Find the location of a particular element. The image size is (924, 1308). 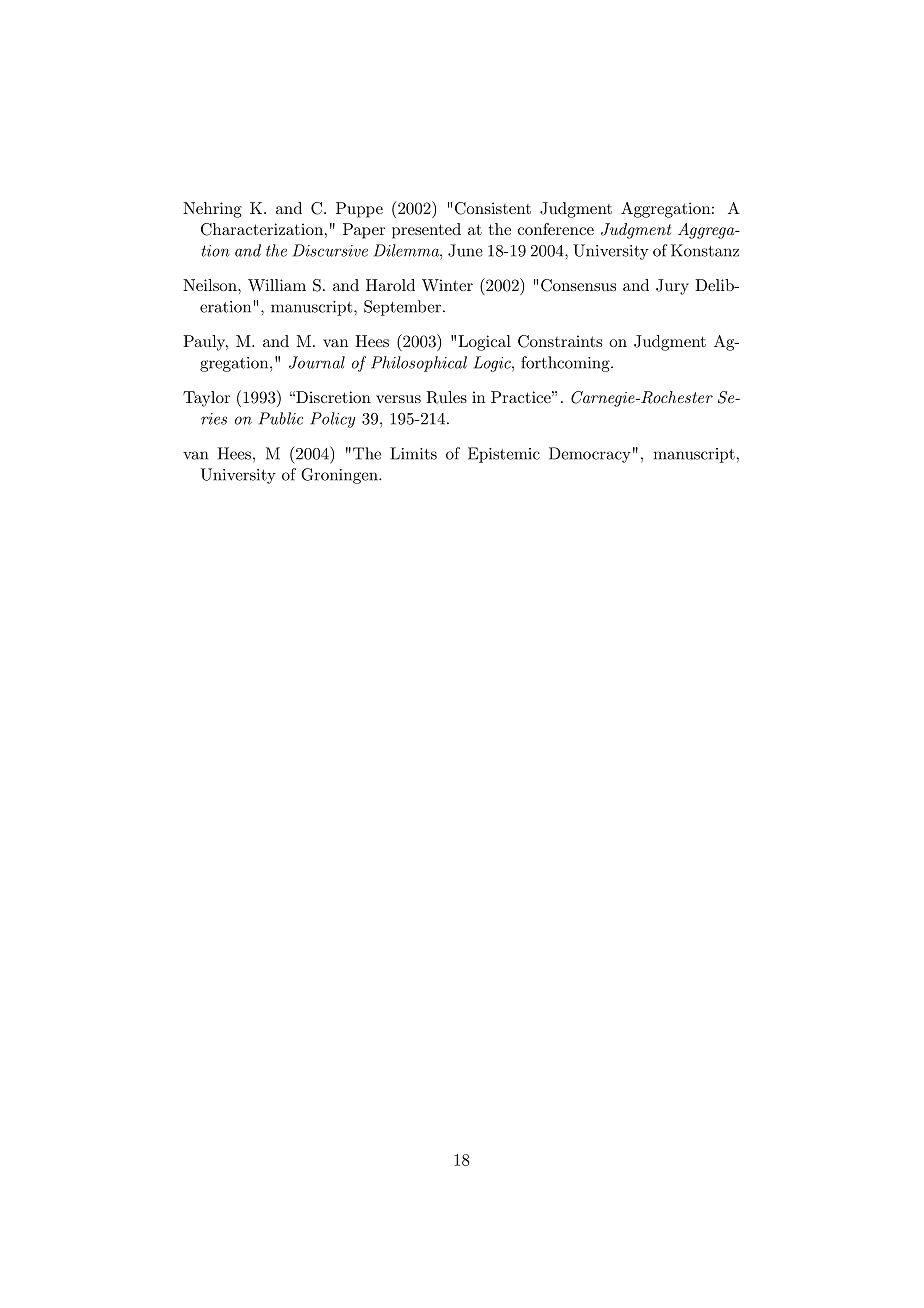

presented is located at coordinates (426, 231).
